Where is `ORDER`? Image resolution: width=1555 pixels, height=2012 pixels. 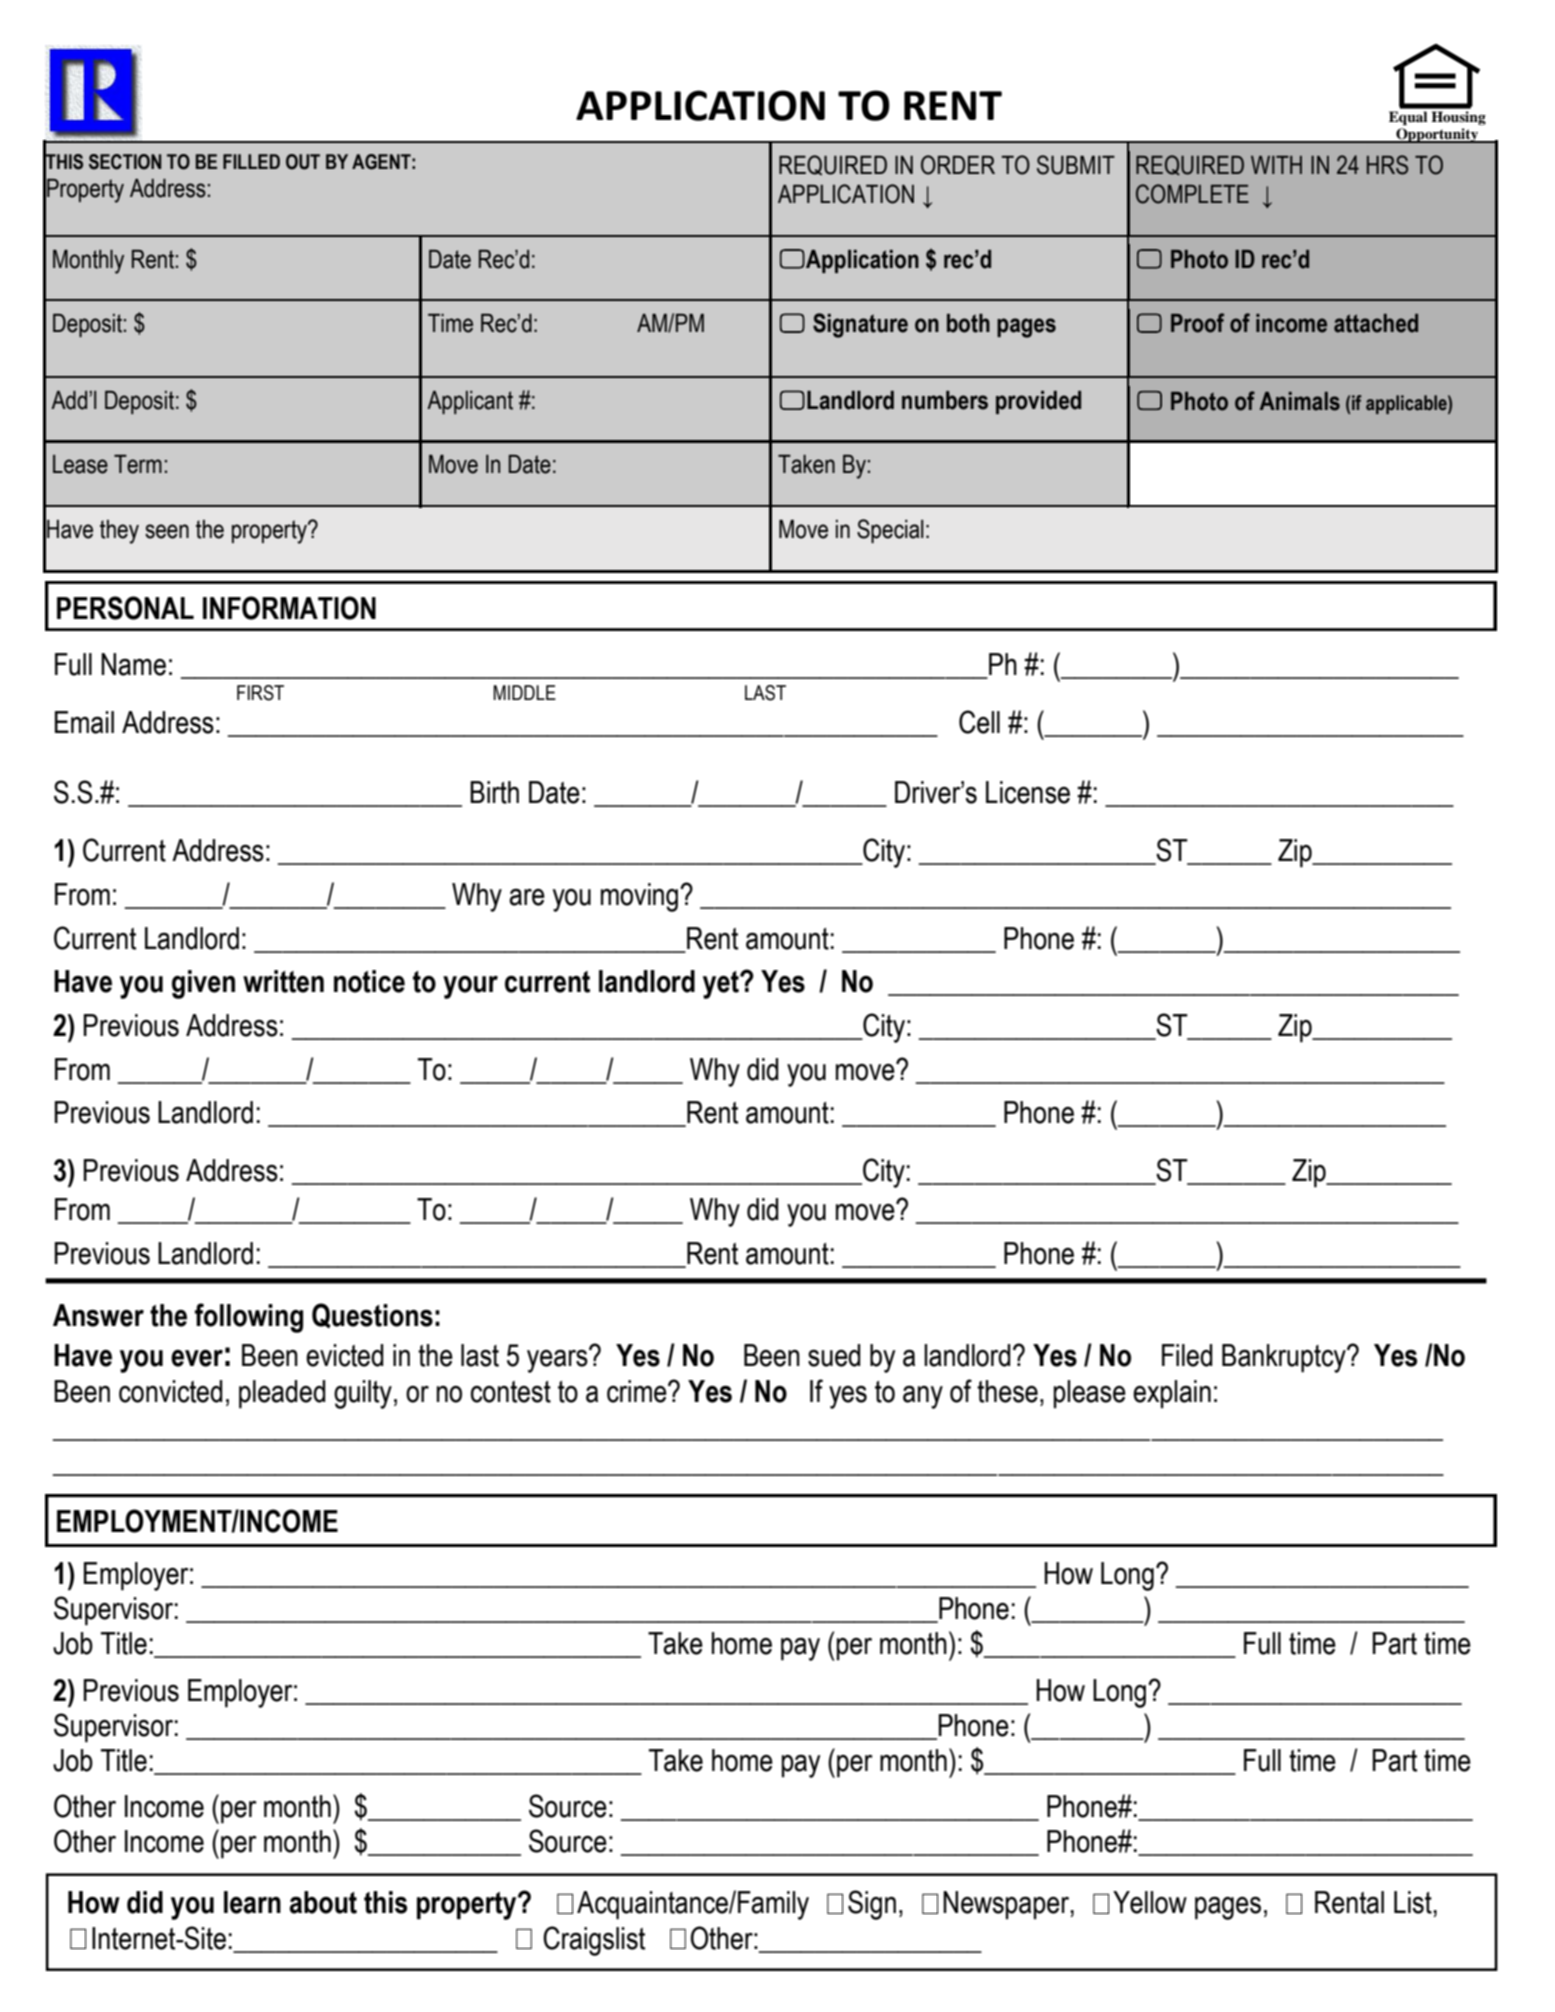
ORDER is located at coordinates (958, 165).
